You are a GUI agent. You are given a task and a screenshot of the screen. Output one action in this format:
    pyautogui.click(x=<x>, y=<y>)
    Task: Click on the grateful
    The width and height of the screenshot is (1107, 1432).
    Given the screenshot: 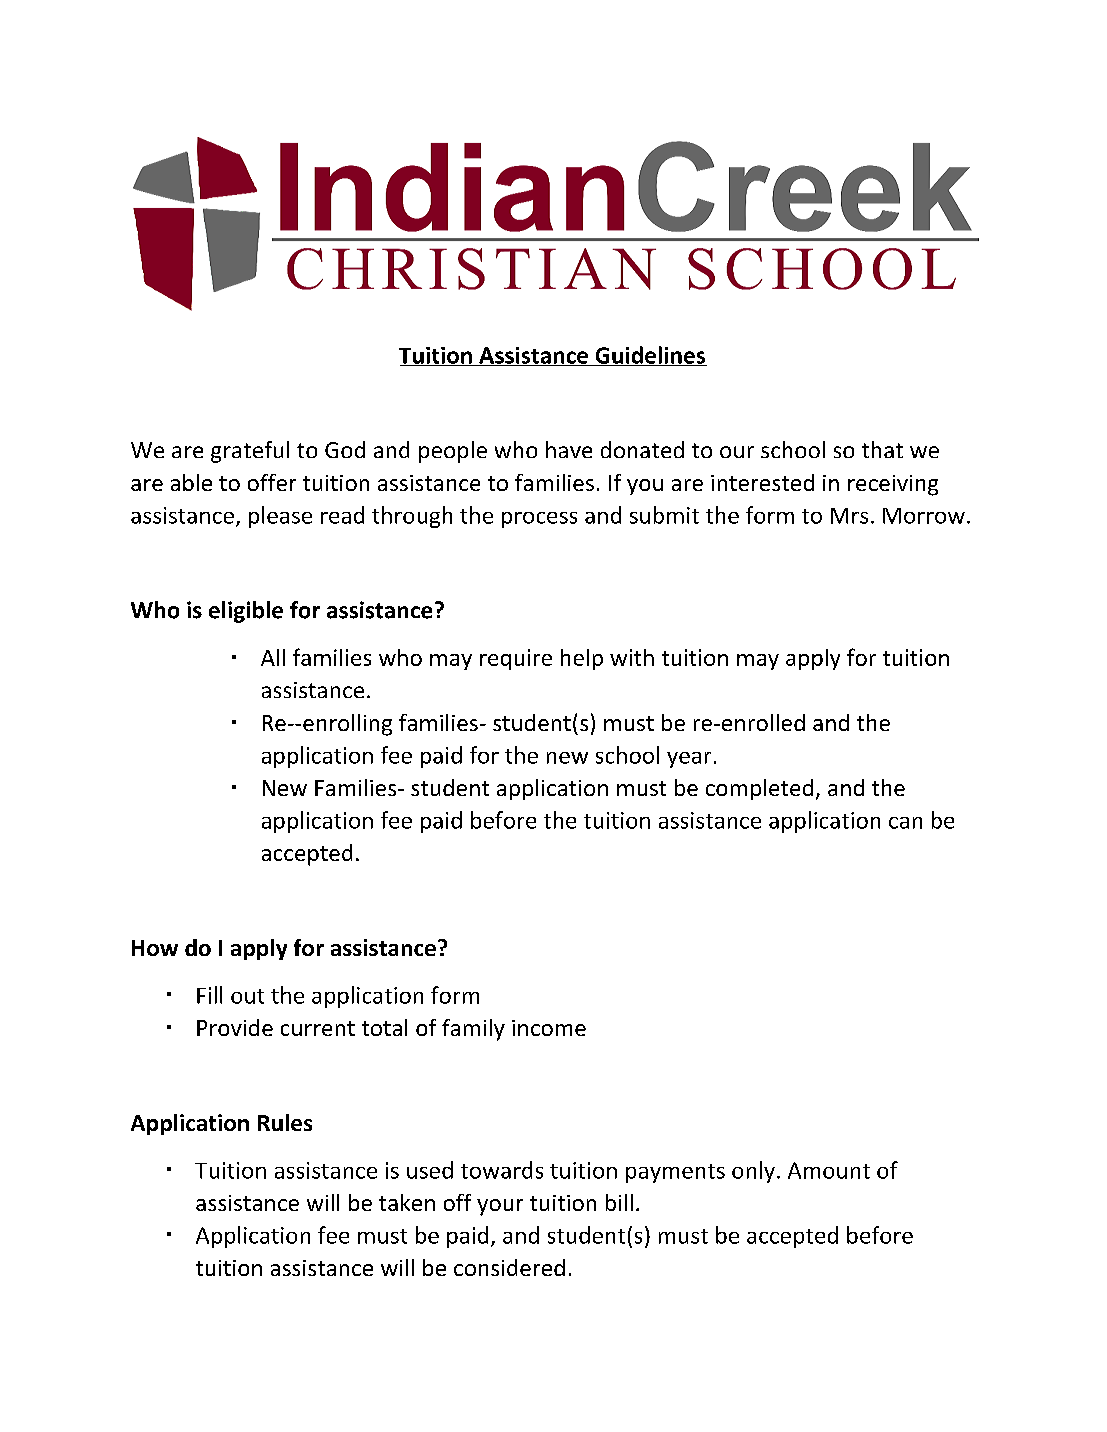 What is the action you would take?
    pyautogui.click(x=250, y=452)
